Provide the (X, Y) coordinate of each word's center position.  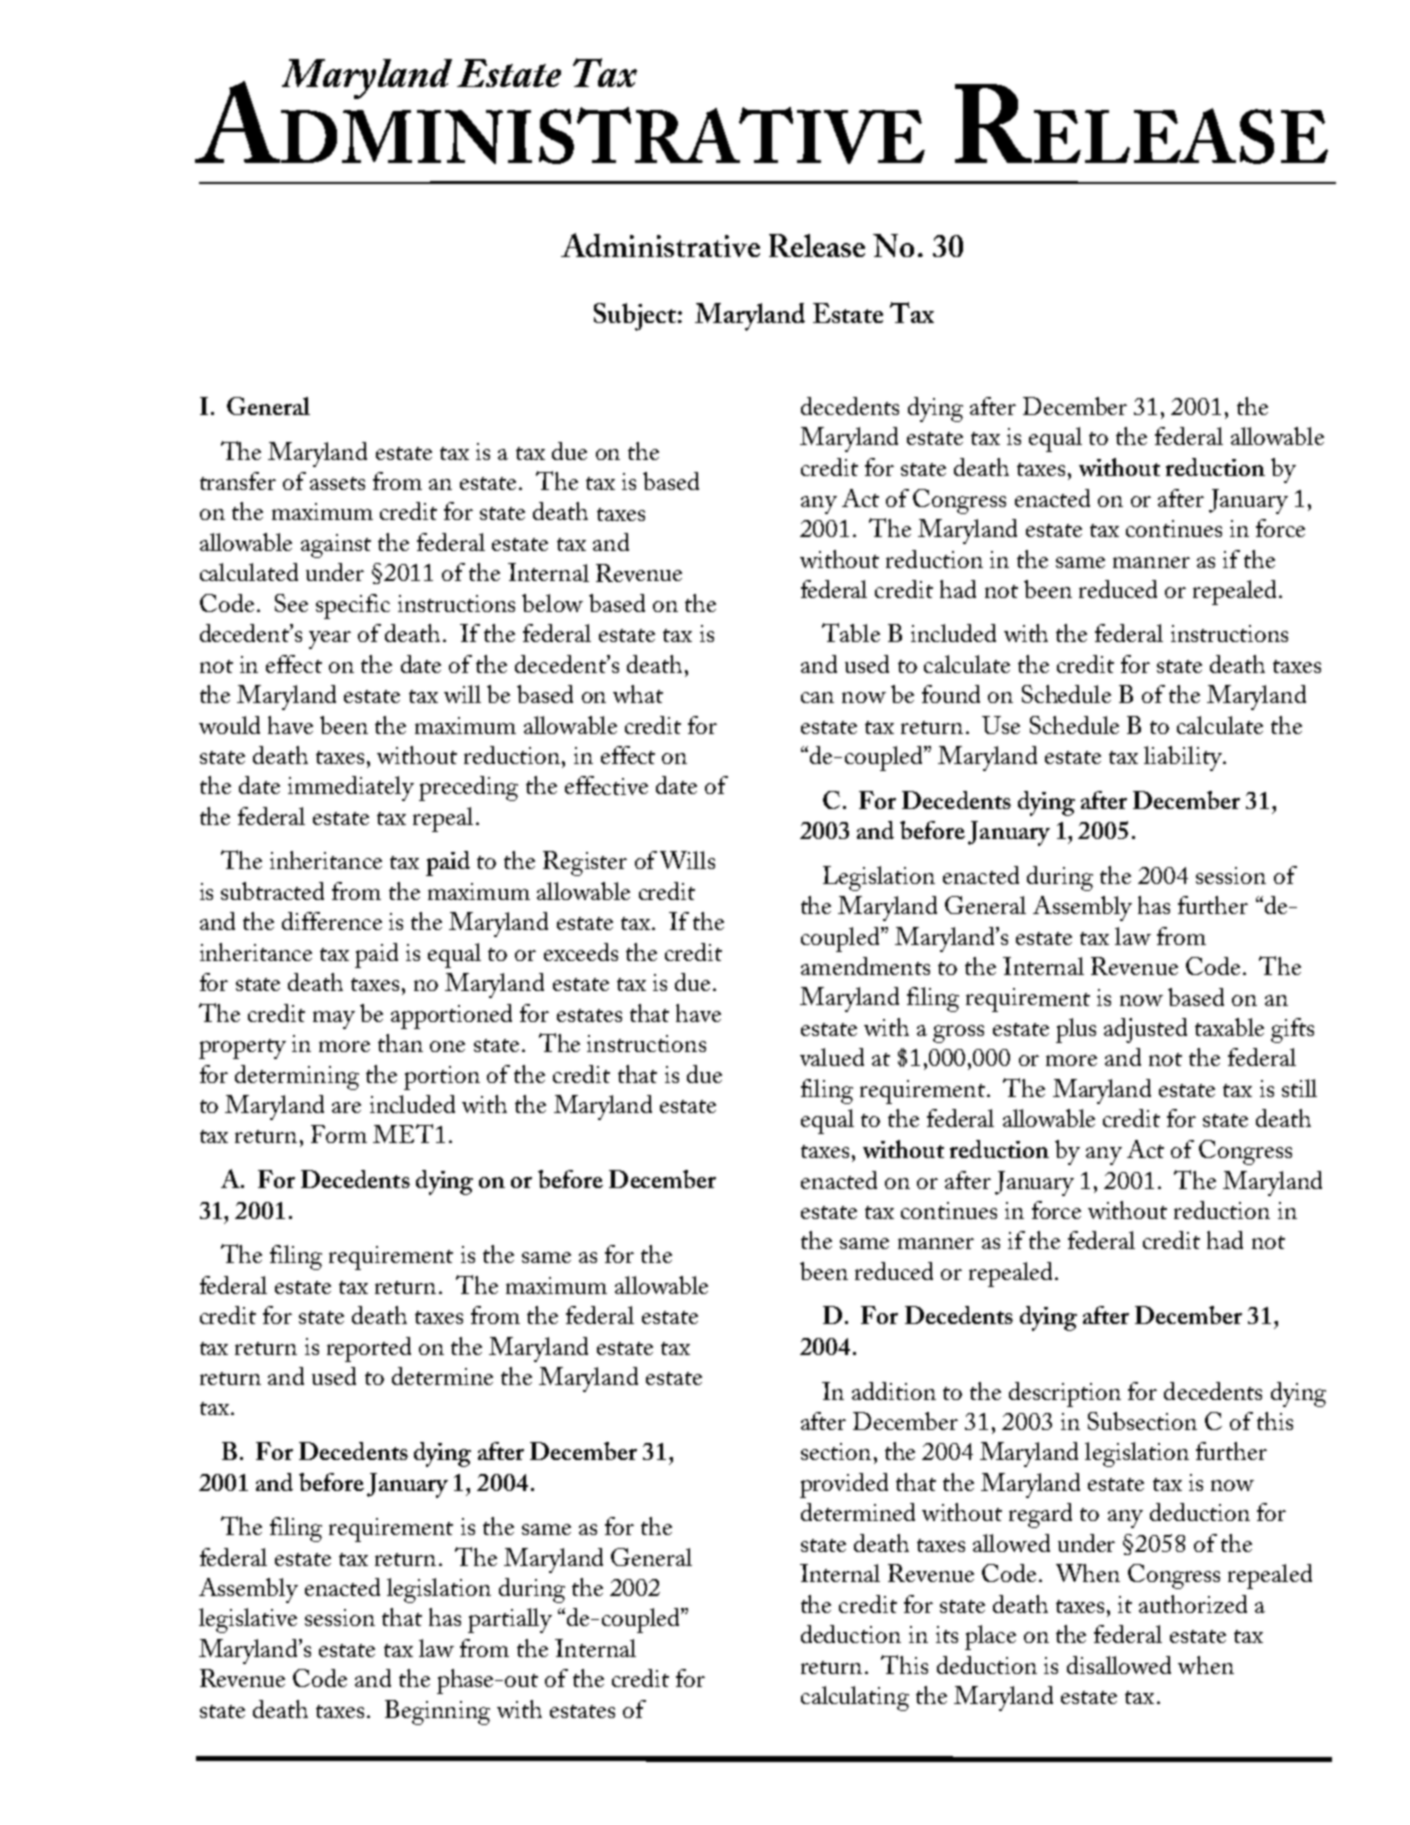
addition (894, 1391)
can (817, 697)
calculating (855, 1698)
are (346, 1107)
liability (1184, 758)
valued (832, 1057)
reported (369, 1349)
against (336, 546)
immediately (351, 788)
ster (609, 862)
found (951, 694)
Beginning (437, 1712)
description (1065, 1394)
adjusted (1145, 1030)
